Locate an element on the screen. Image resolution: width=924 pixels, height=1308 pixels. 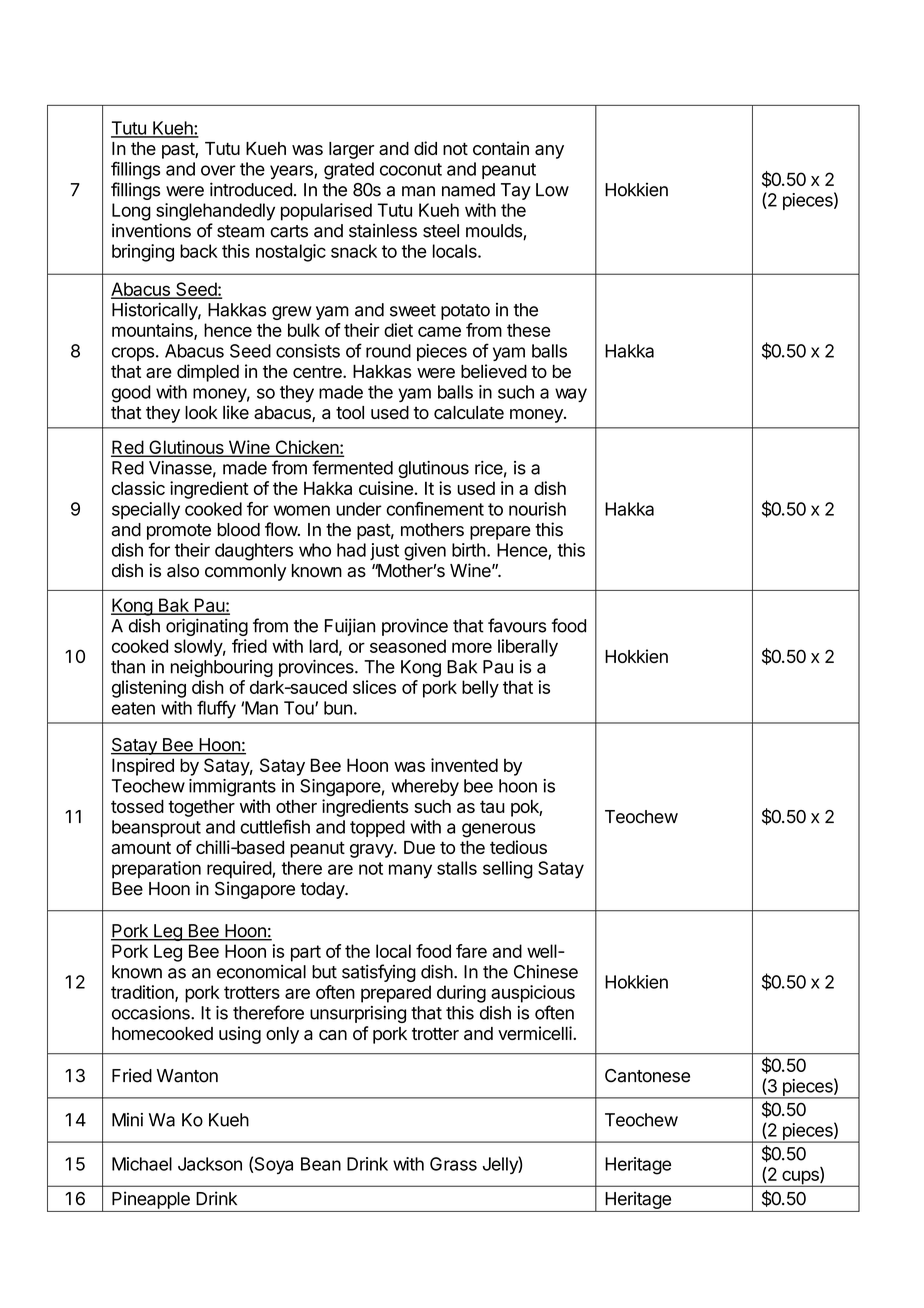
cuisine is located at coordinates (386, 488).
